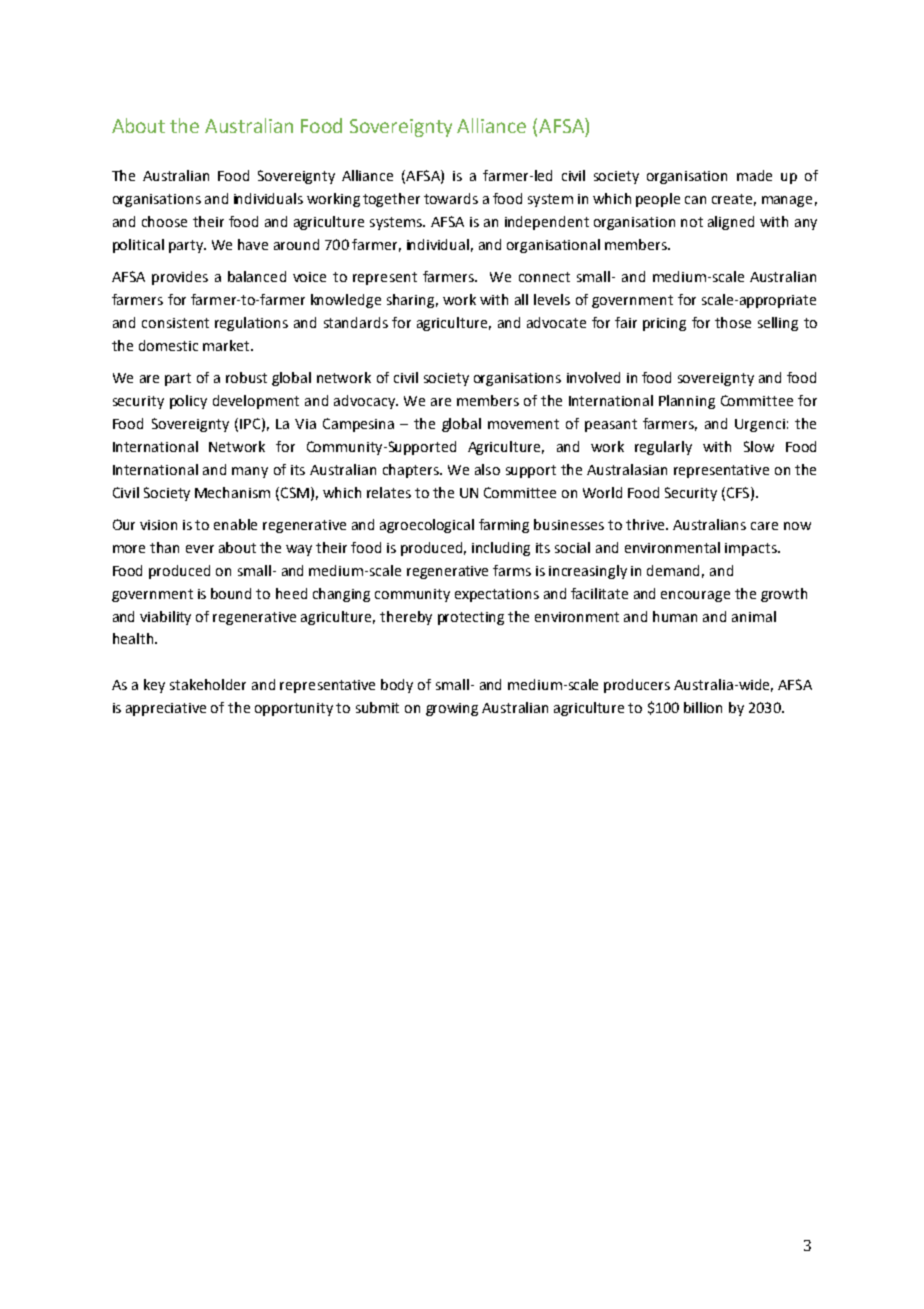  I want to click on bound, so click(231, 593).
